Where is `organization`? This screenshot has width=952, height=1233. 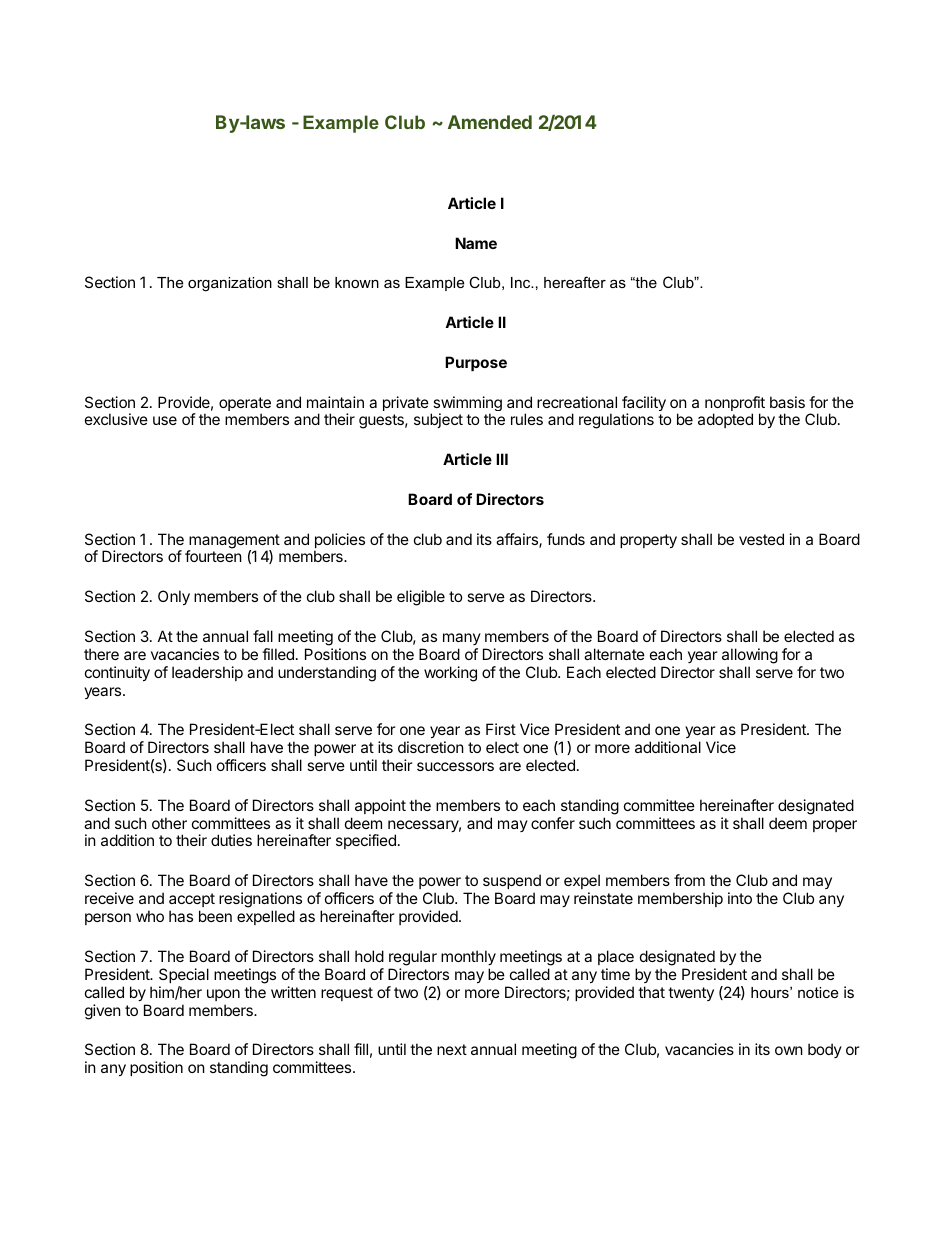 organization is located at coordinates (230, 284).
